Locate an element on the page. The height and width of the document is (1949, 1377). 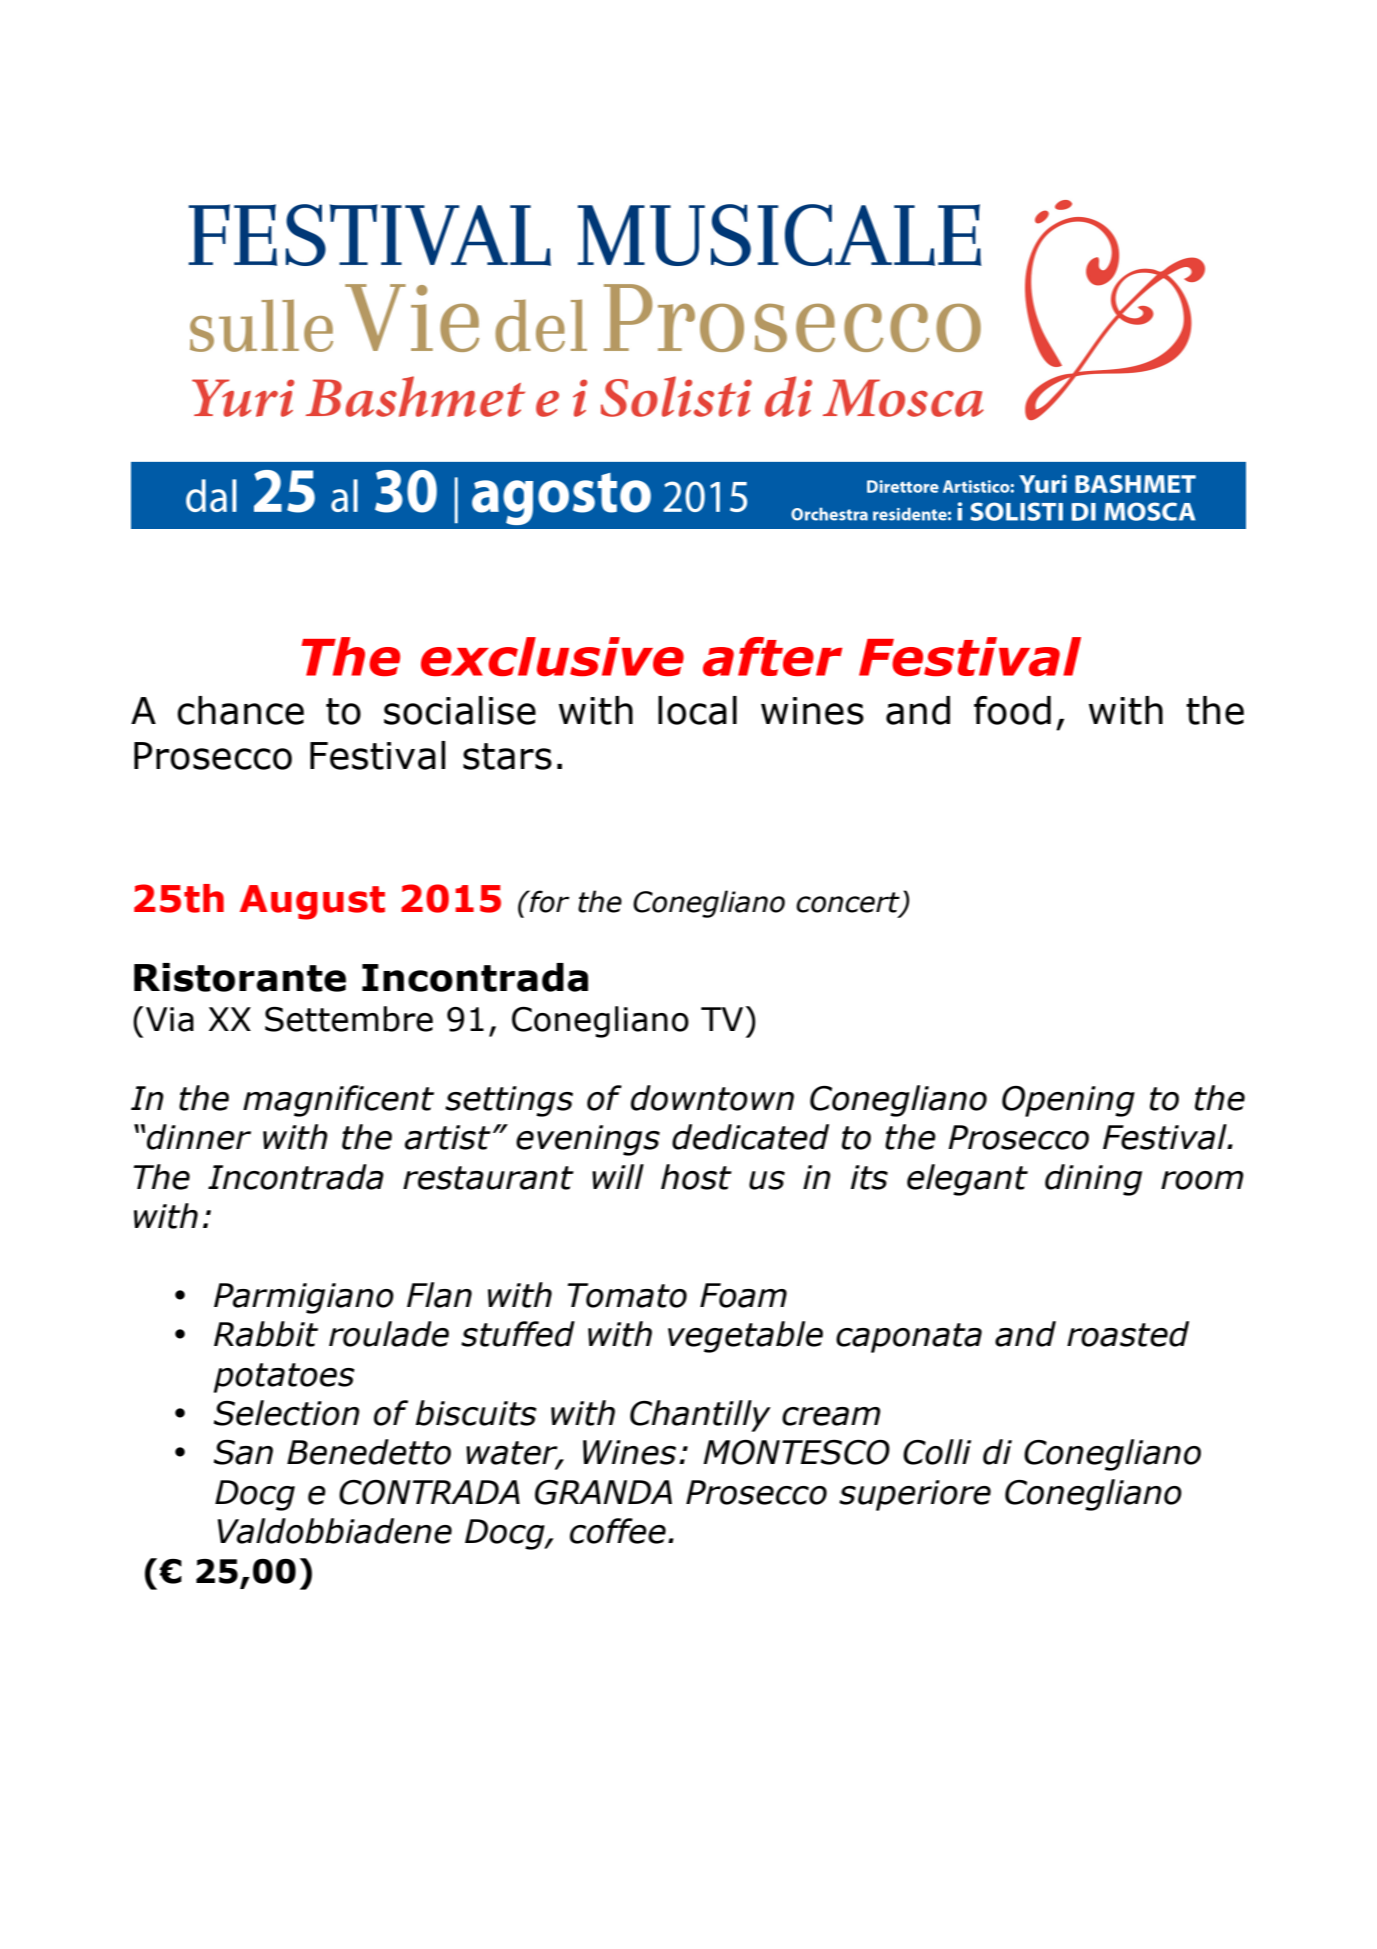
local is located at coordinates (697, 710).
